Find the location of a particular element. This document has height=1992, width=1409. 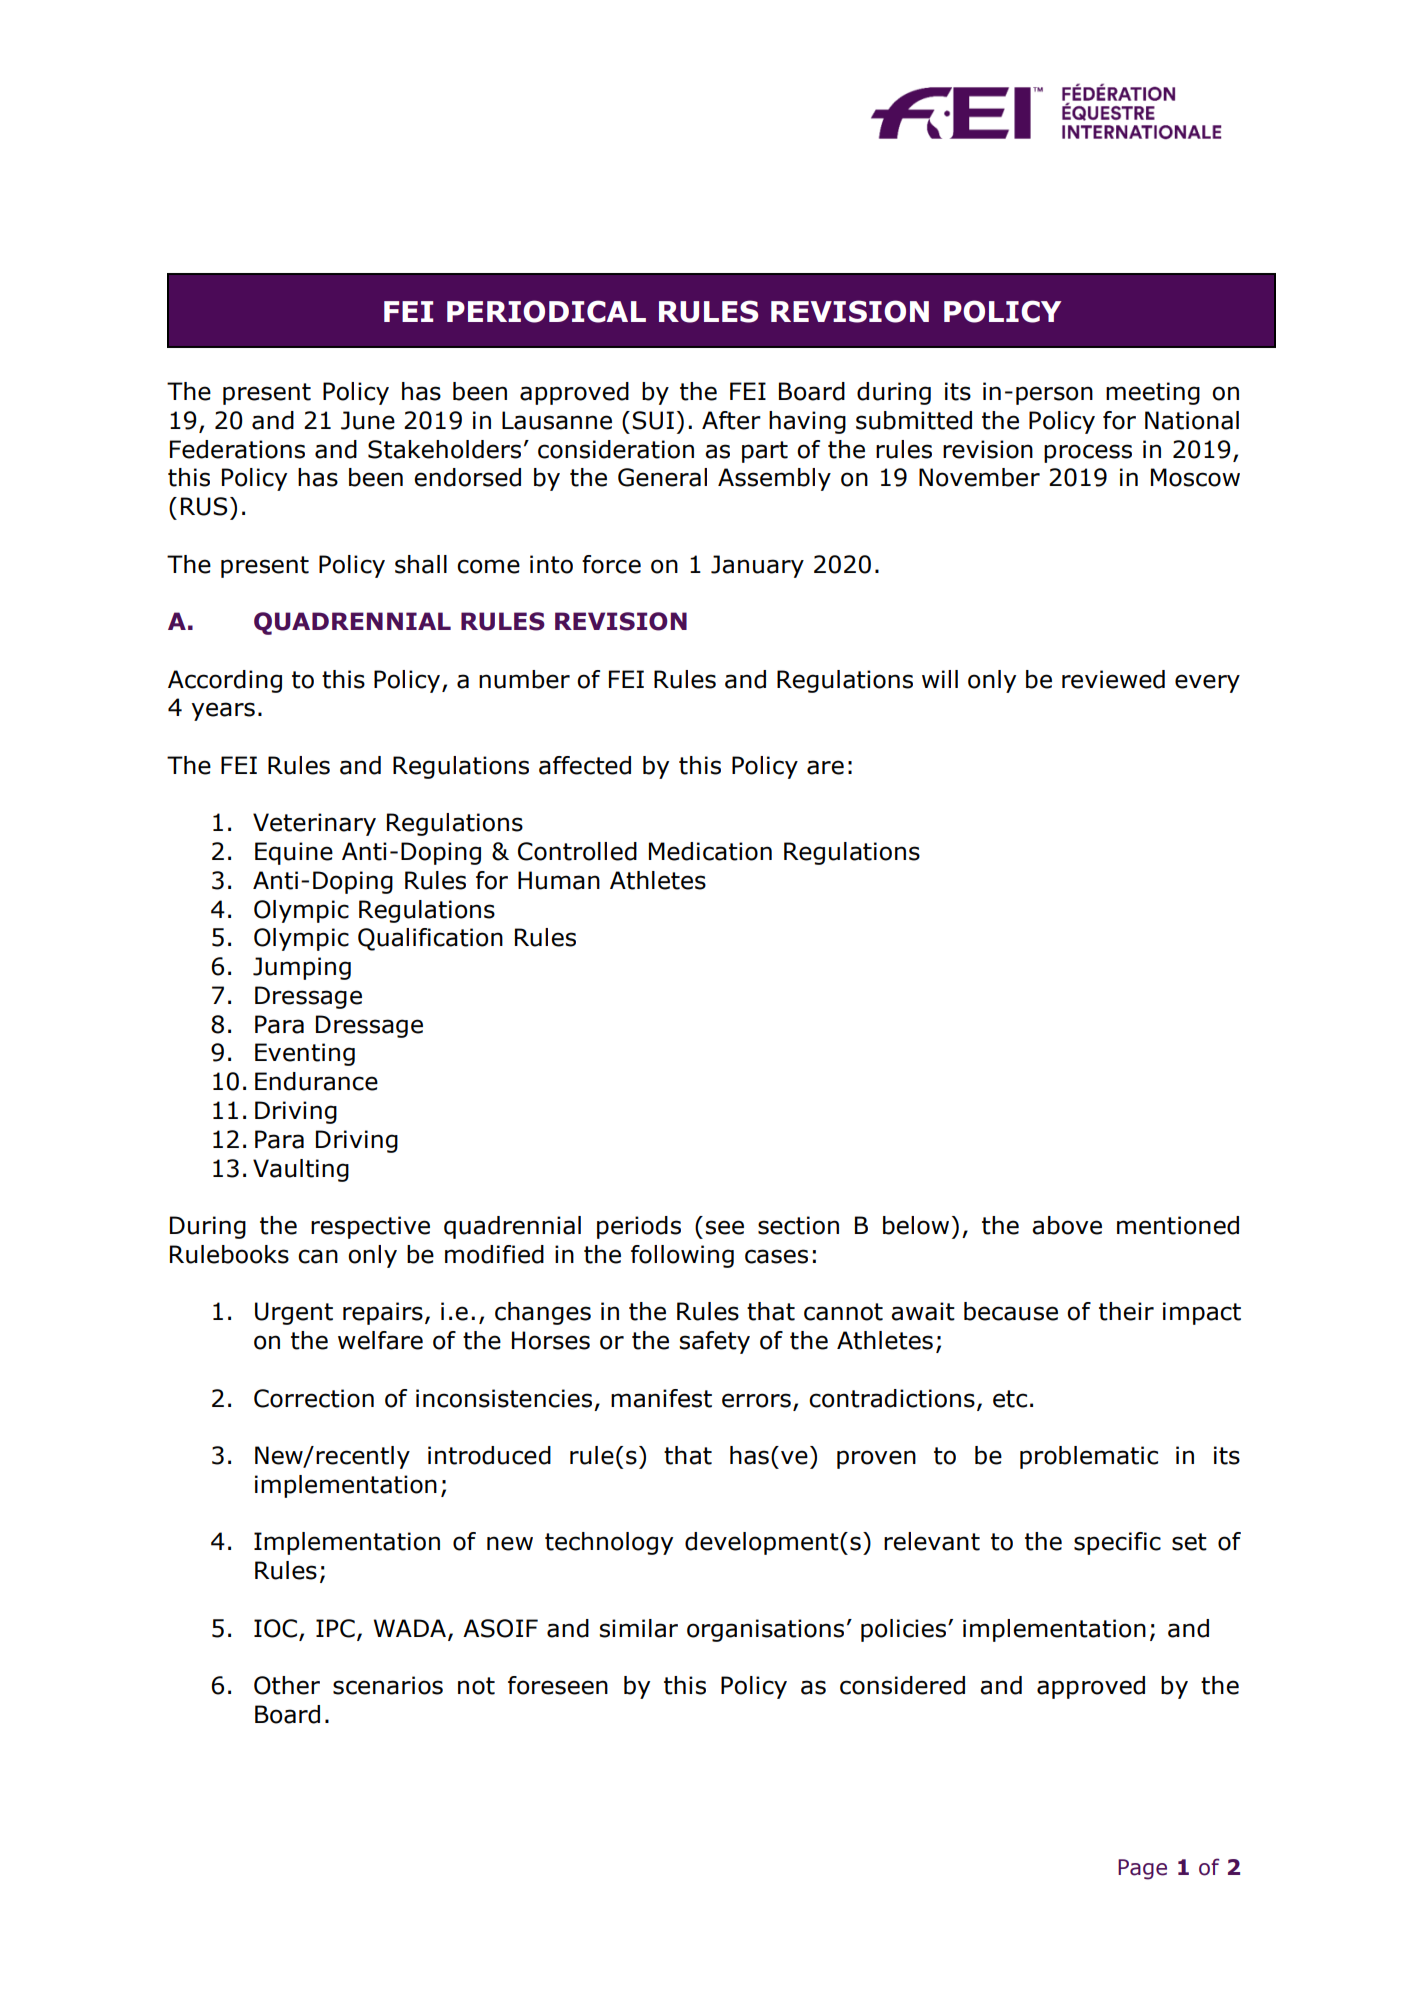

After is located at coordinates (731, 420).
